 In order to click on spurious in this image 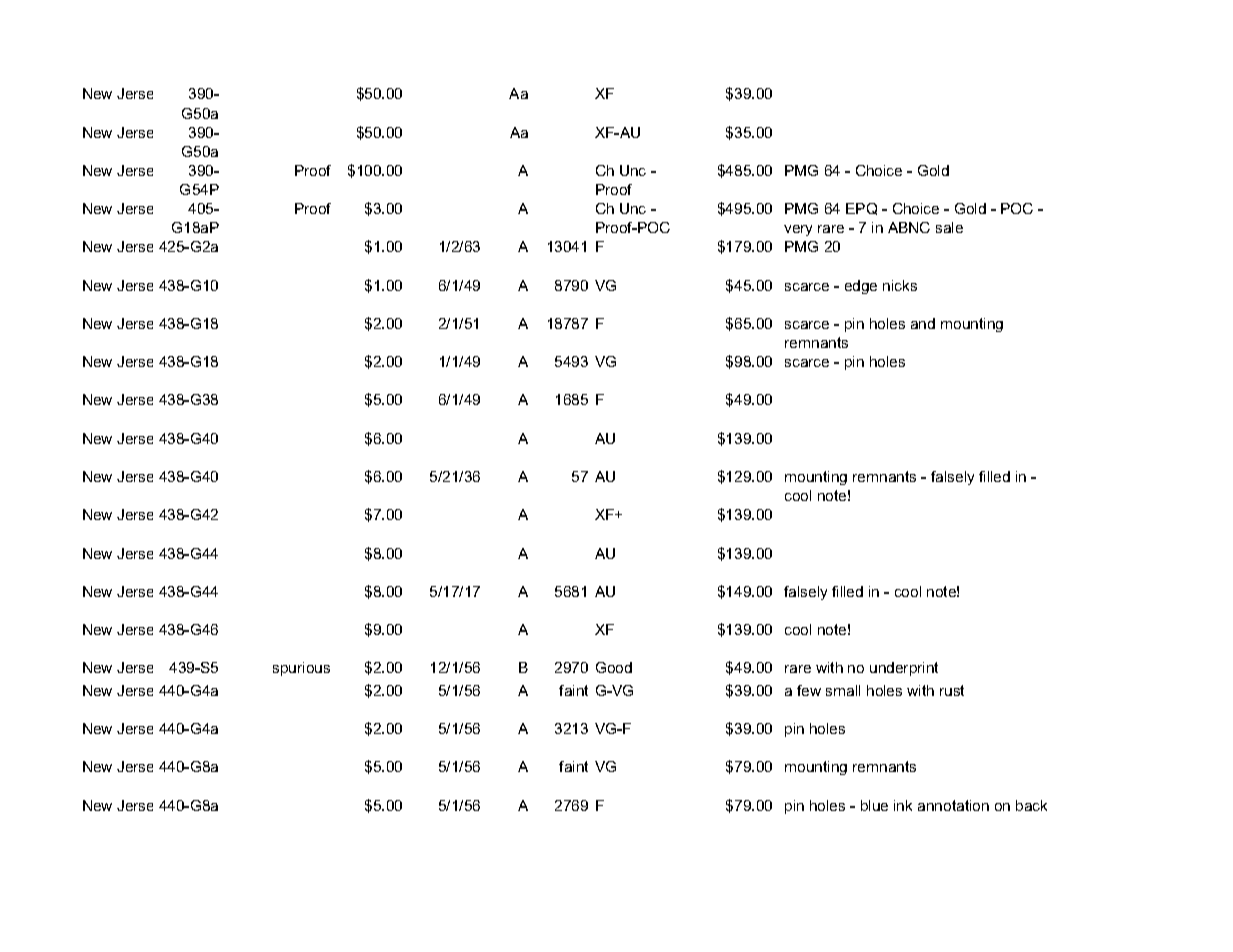, I will do `click(301, 669)`.
